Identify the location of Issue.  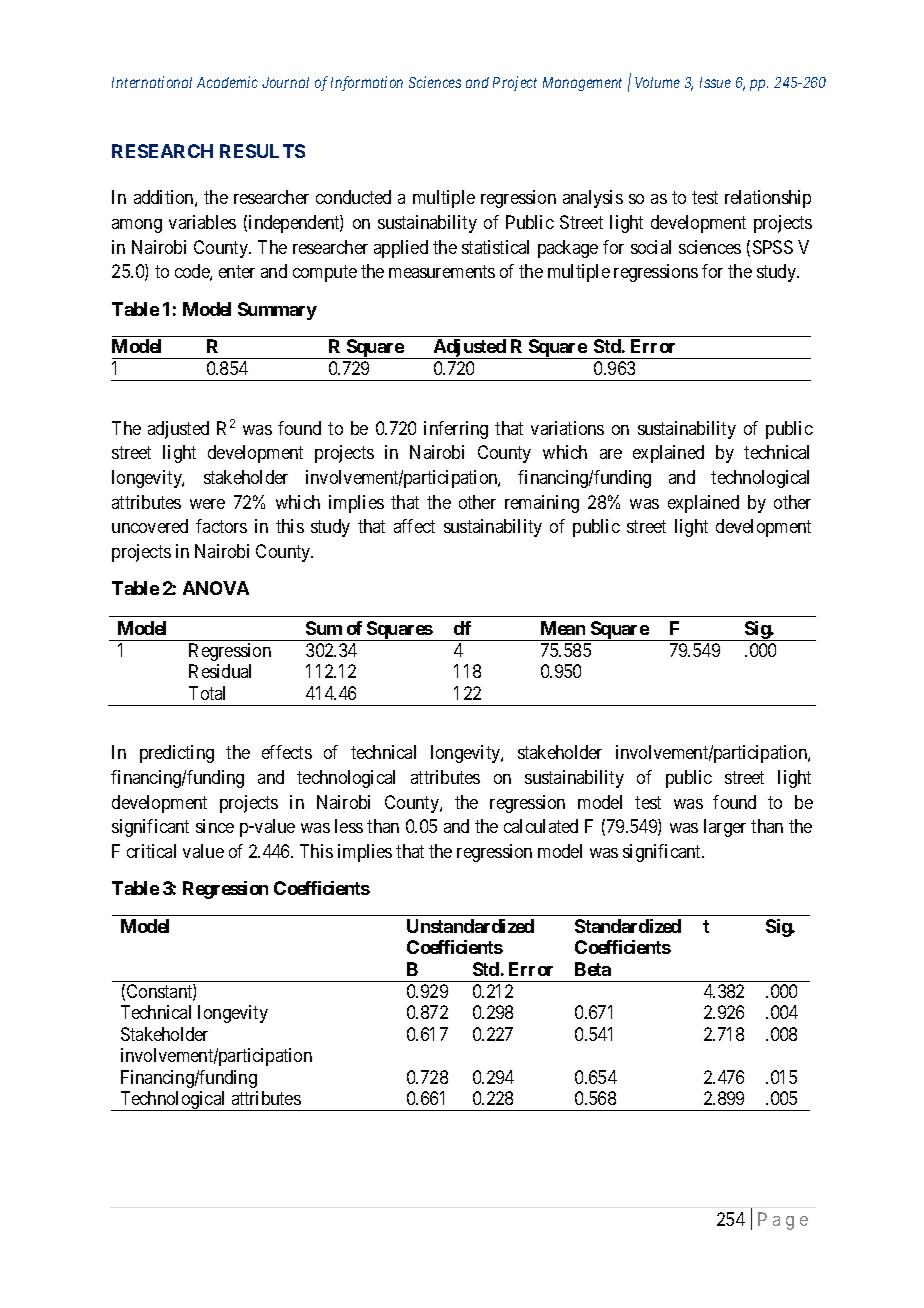
(715, 82).
